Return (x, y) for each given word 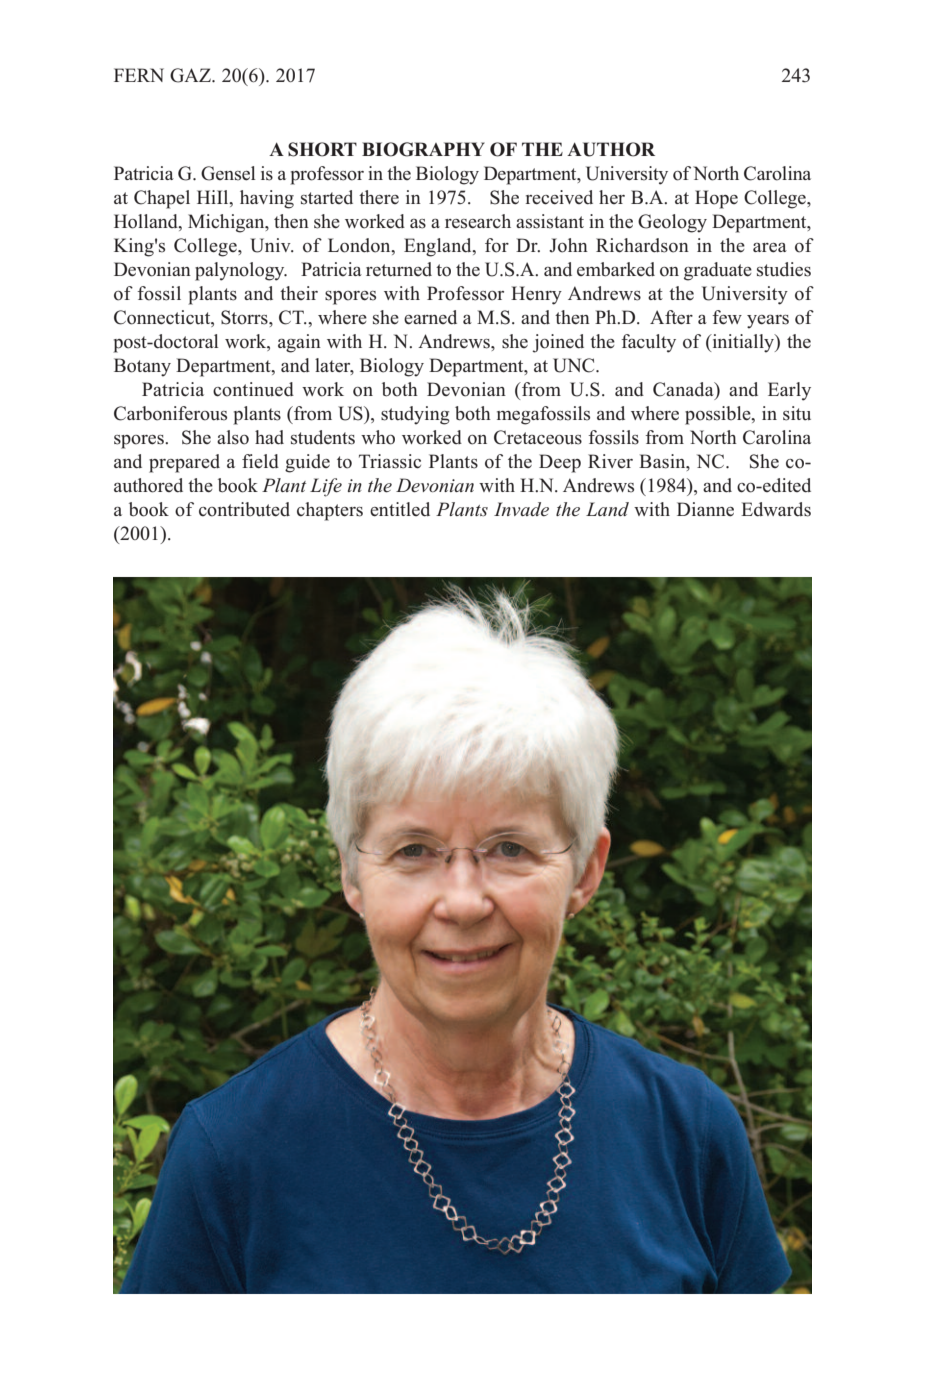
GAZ (191, 75)
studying (415, 415)
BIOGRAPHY (423, 149)
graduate (718, 271)
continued (253, 389)
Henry (536, 295)
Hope (716, 199)
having (267, 199)
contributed (244, 509)
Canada (684, 390)
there (379, 197)
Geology (672, 223)
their (299, 293)
